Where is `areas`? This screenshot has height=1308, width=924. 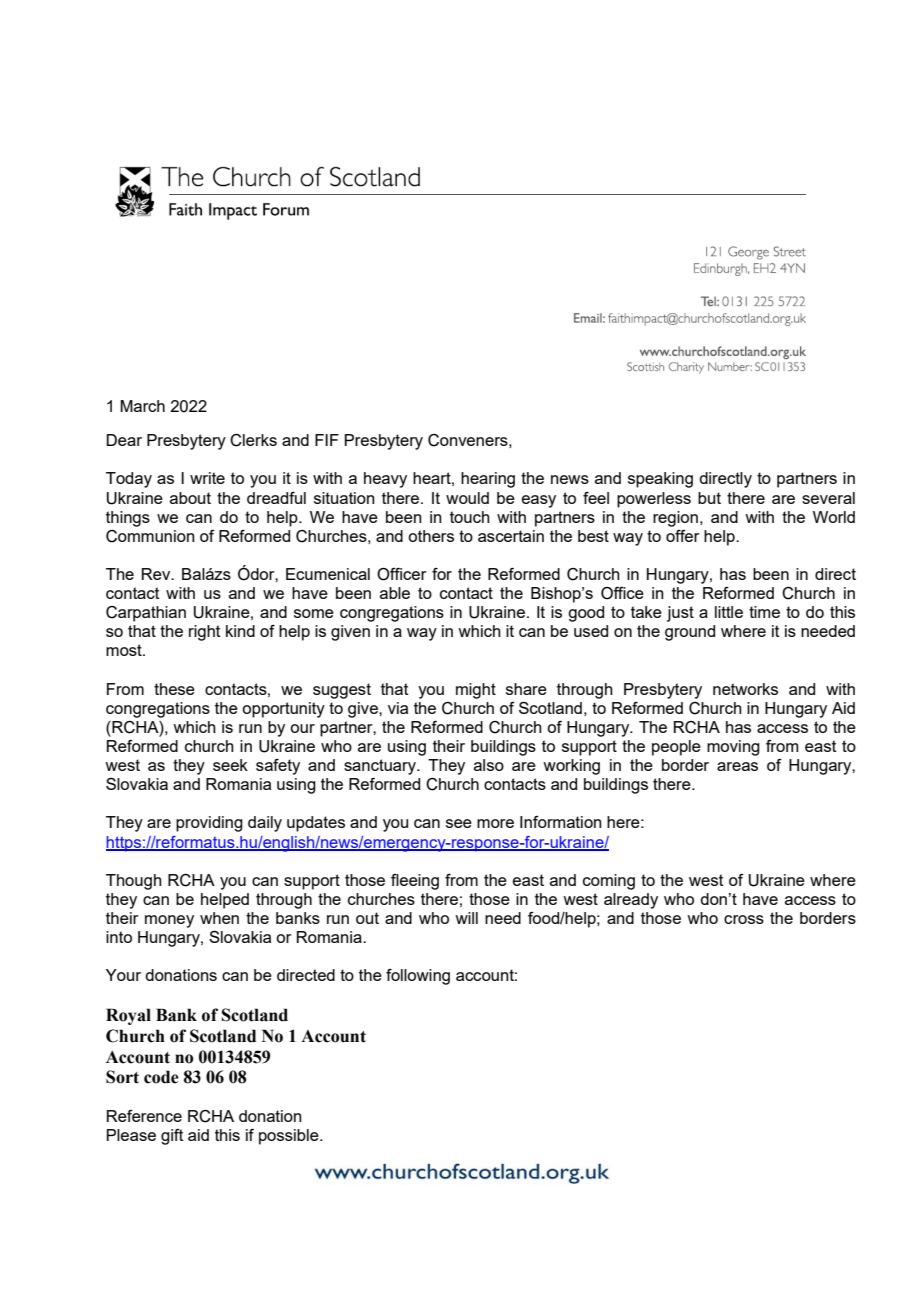 areas is located at coordinates (737, 766).
